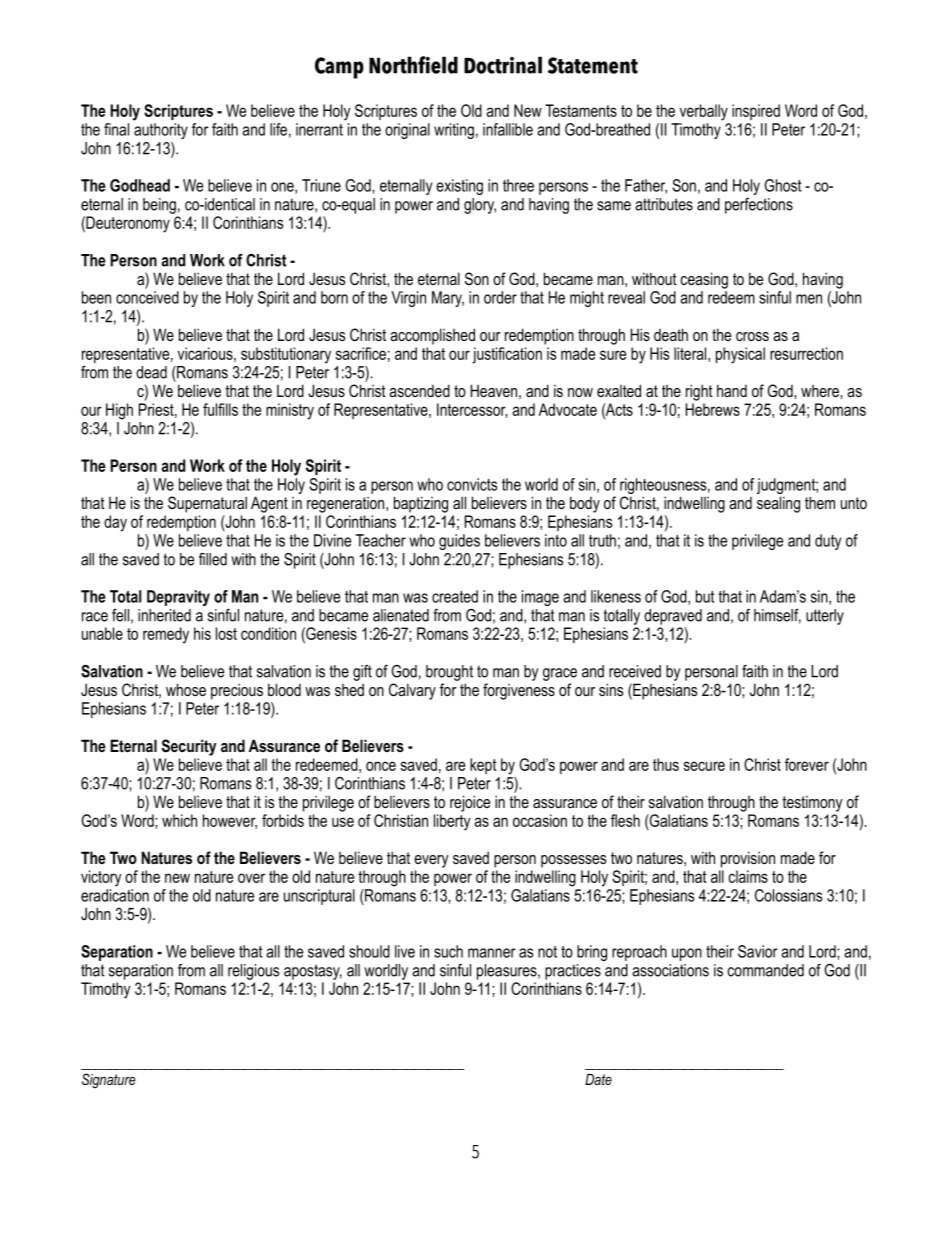 The height and width of the screenshot is (1233, 952). What do you see at coordinates (253, 972) in the screenshot?
I see `religious` at bounding box center [253, 972].
